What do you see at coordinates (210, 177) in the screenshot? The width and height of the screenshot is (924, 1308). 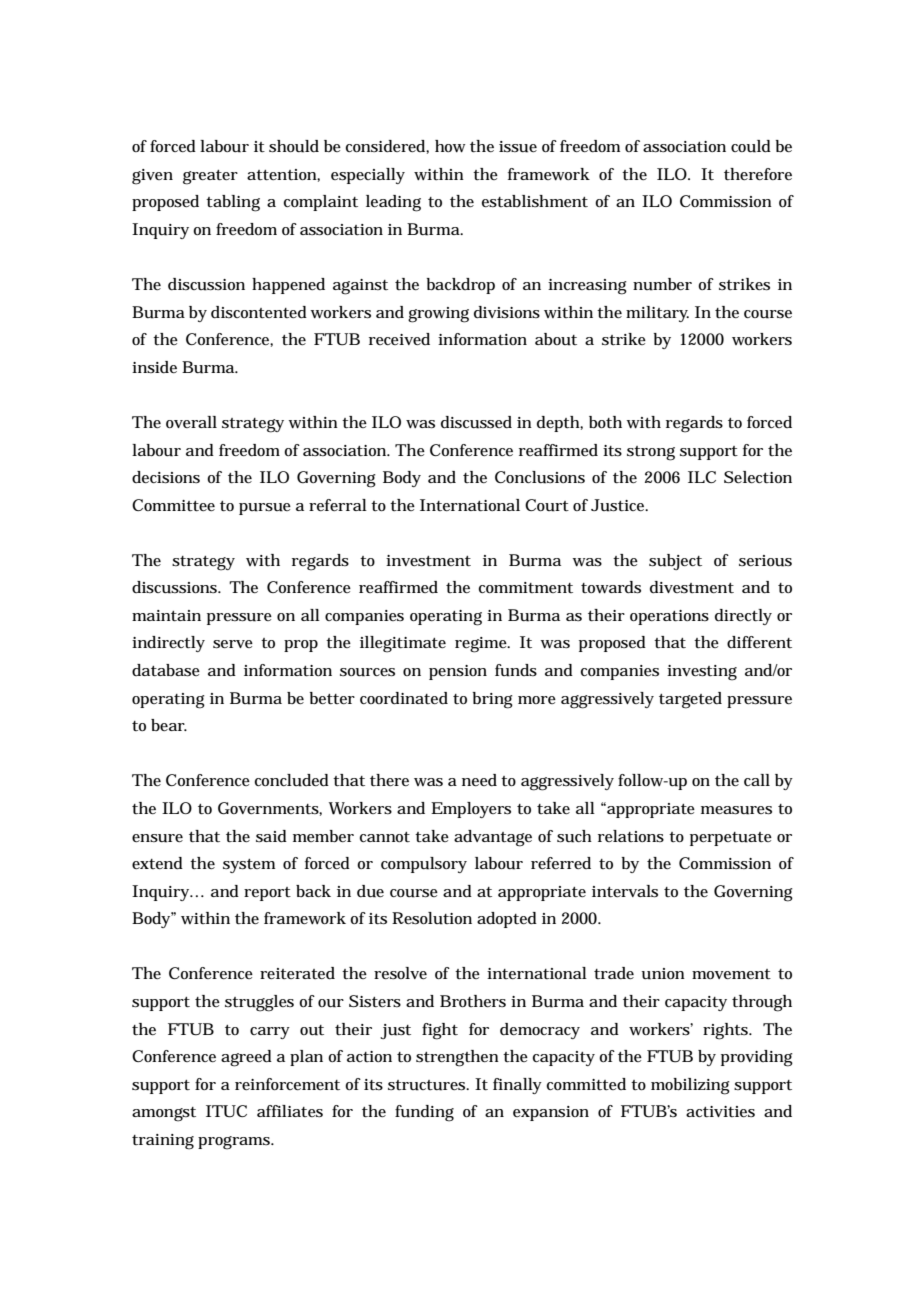 I see `greater` at bounding box center [210, 177].
